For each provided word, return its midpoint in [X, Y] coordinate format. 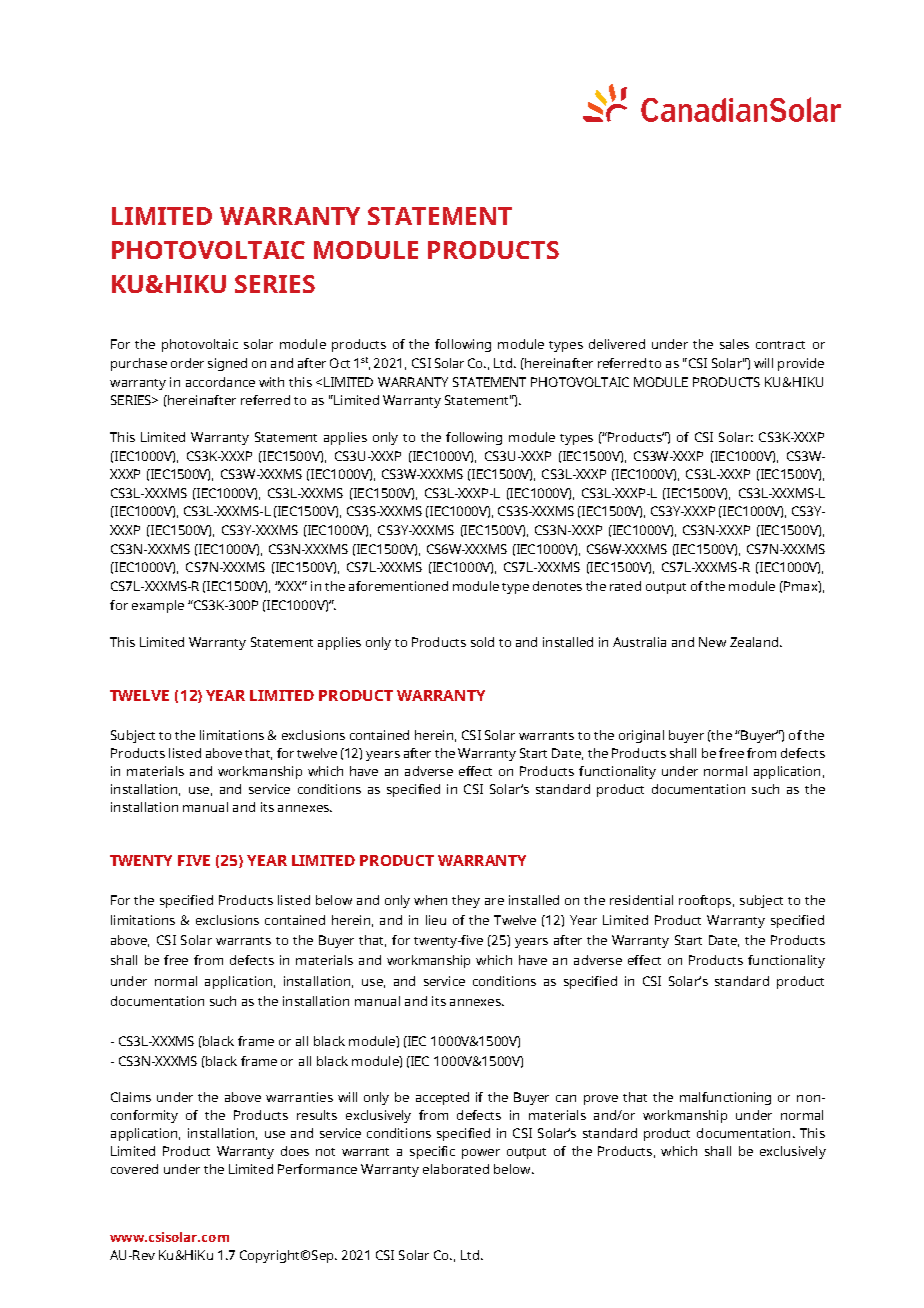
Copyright [271, 1256]
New [712, 642]
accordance [220, 382]
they [466, 901]
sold [482, 642]
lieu [436, 920]
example [158, 606]
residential [641, 900]
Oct [340, 363]
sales [734, 344]
